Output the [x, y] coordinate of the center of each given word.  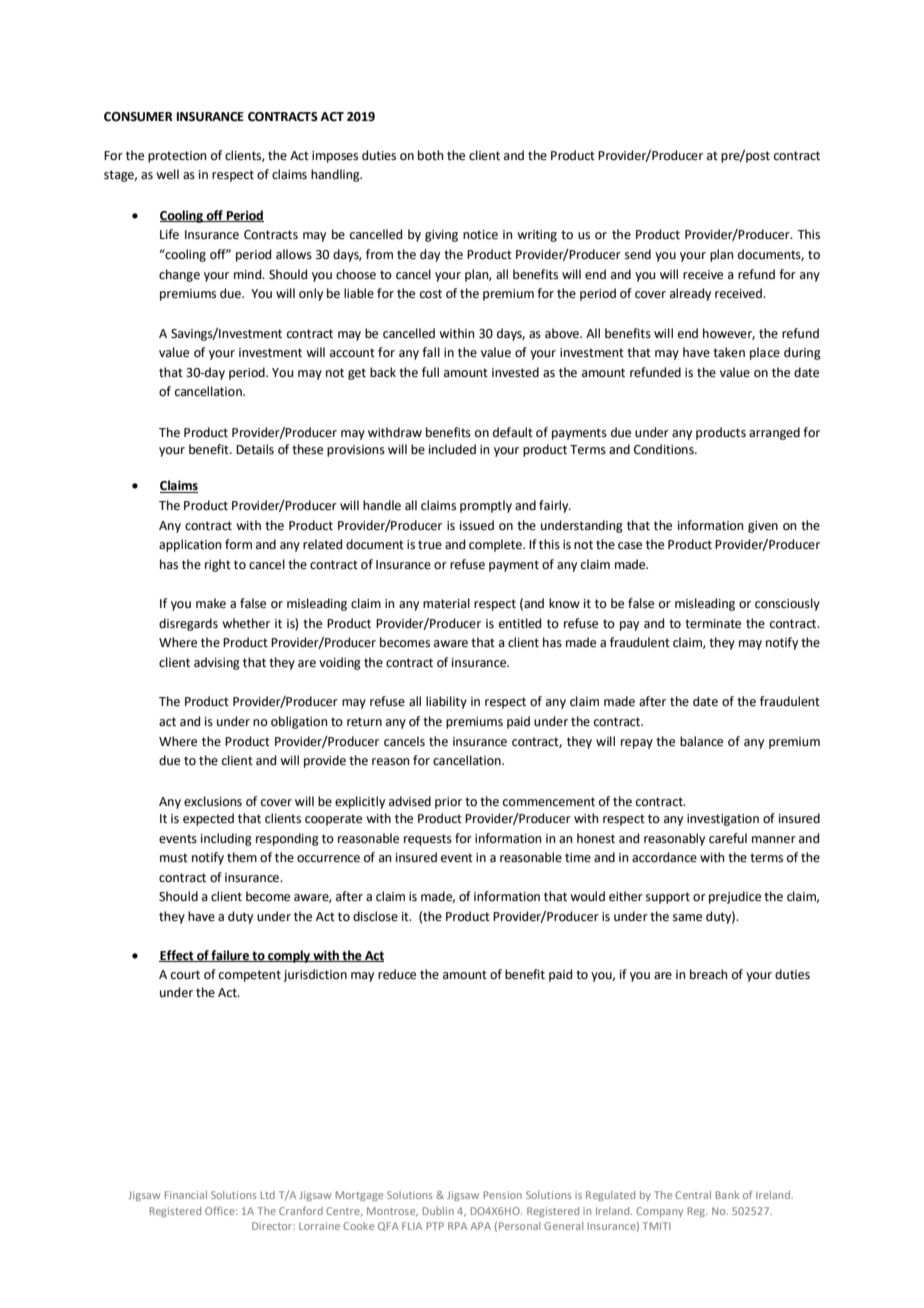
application [190, 545]
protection [177, 157]
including [226, 839]
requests [428, 840]
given [763, 527]
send [638, 254]
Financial [186, 1195]
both [431, 155]
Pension [503, 1195]
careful [728, 838]
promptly [486, 506]
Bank [727, 1195]
